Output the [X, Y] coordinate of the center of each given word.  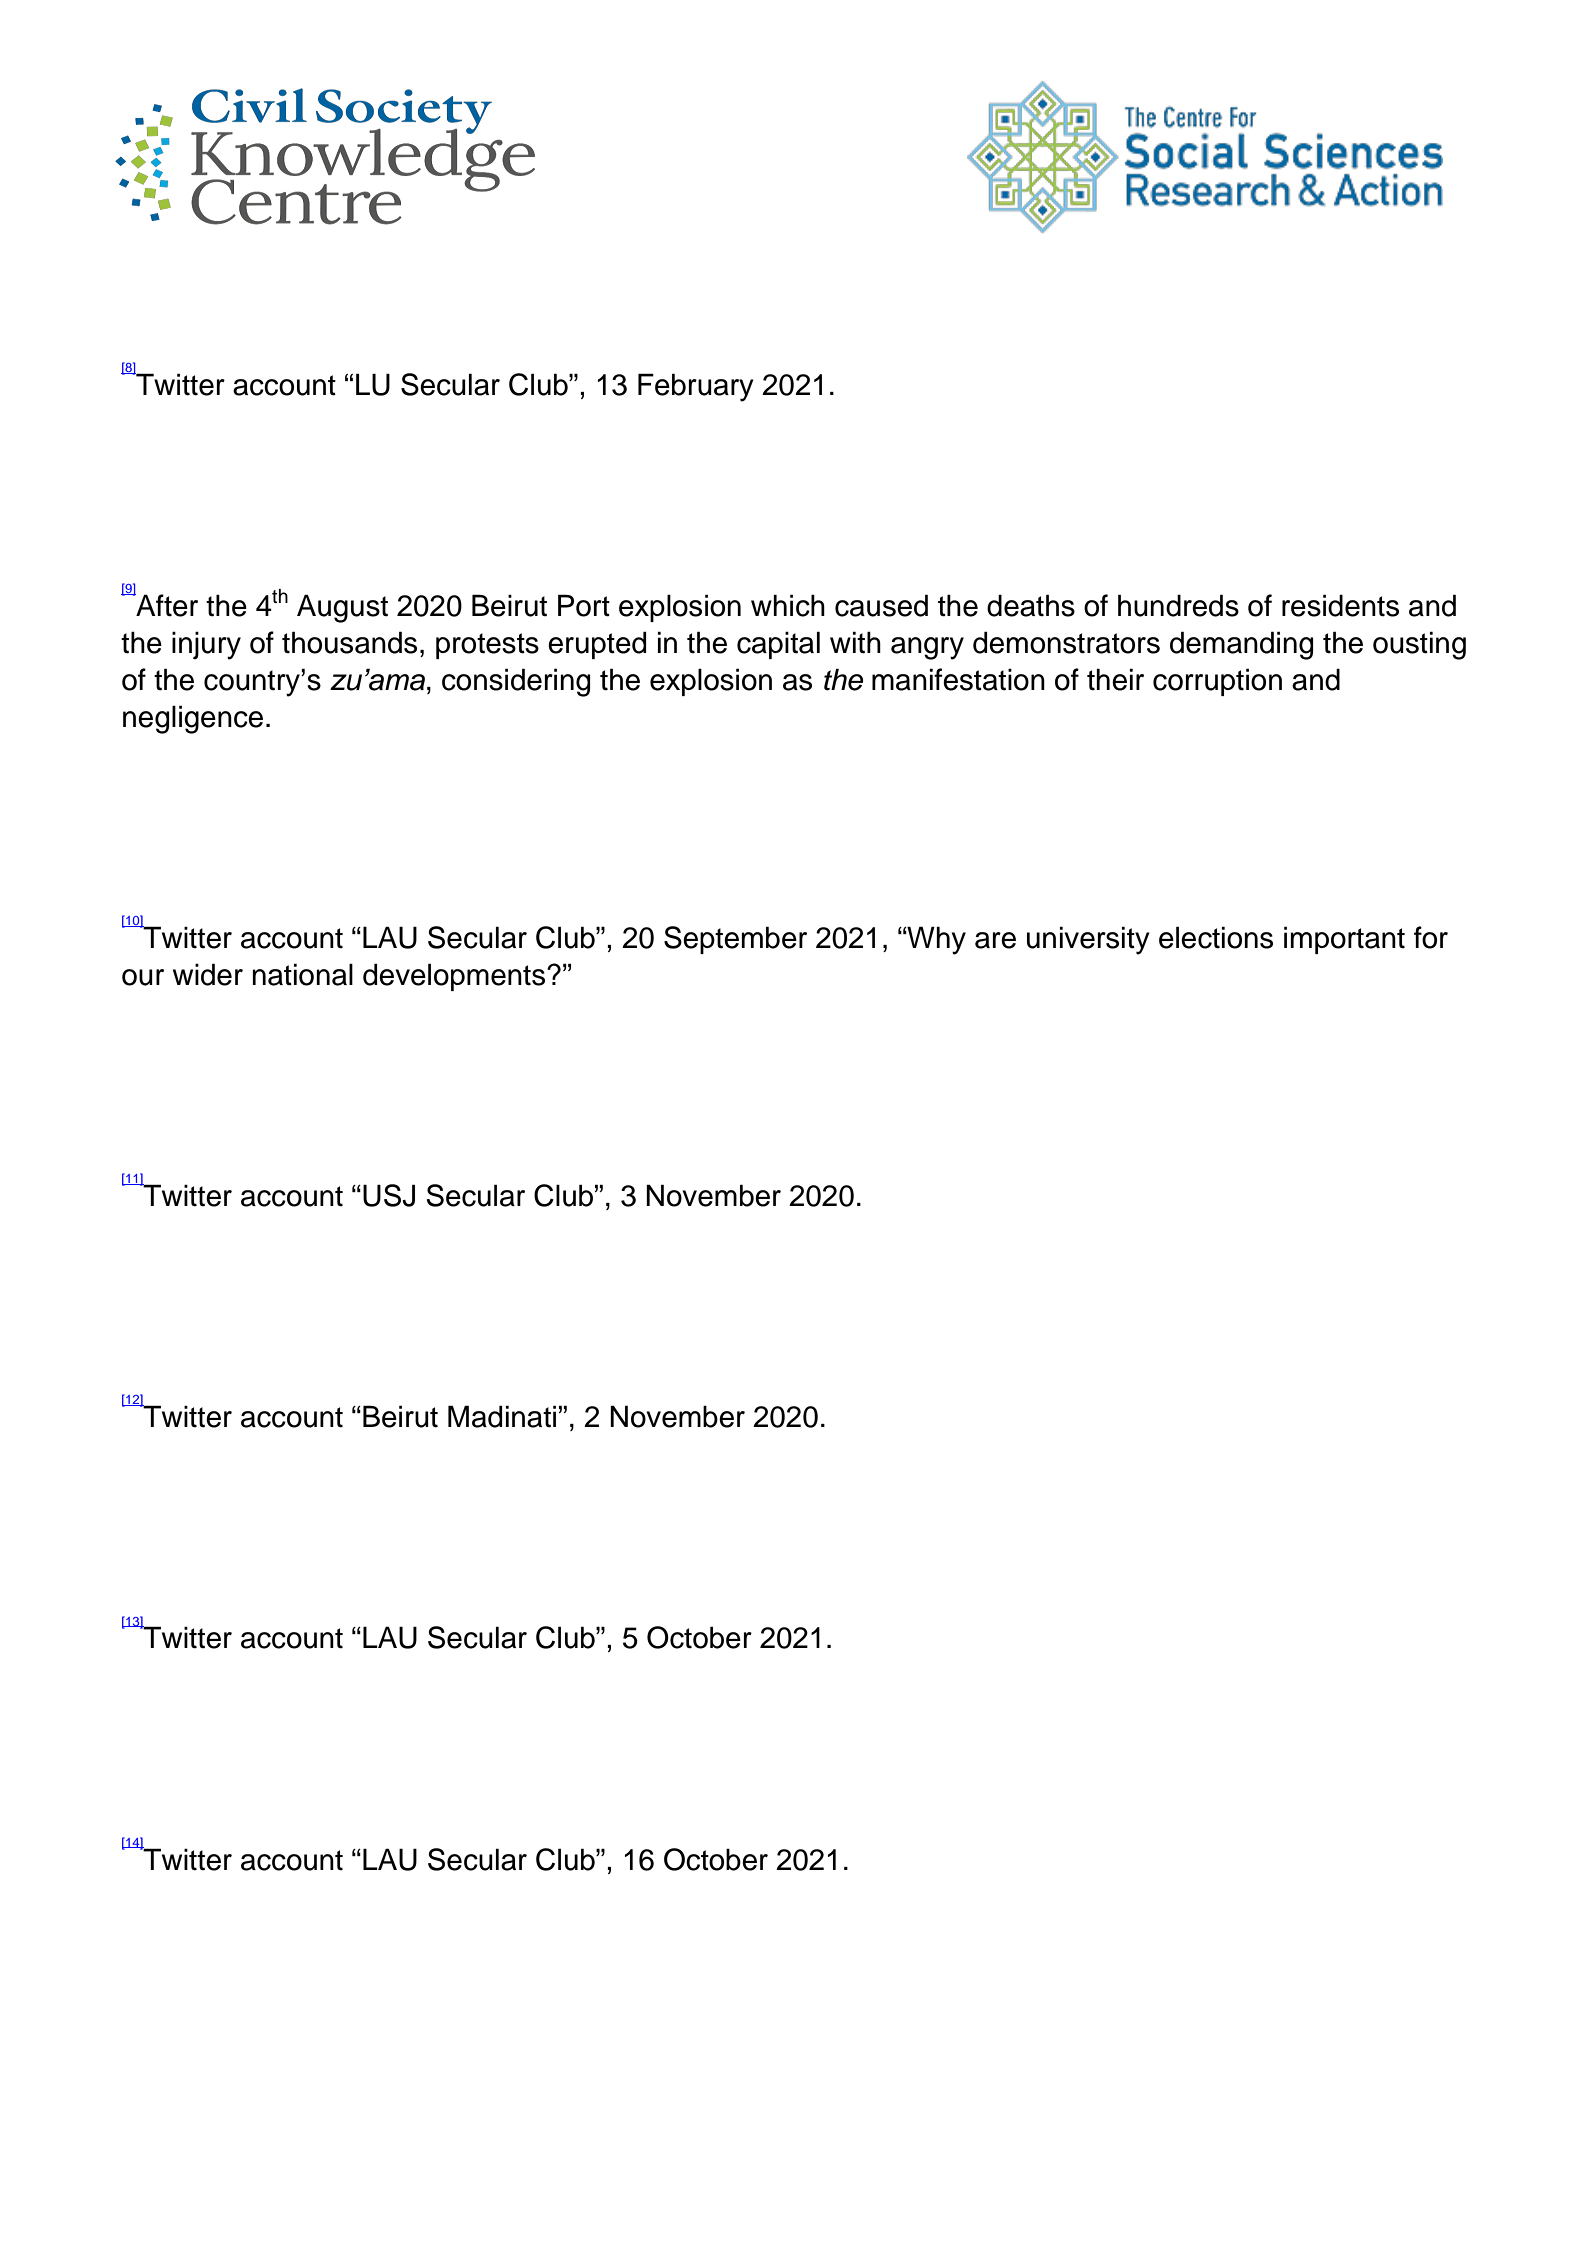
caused [881, 605]
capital [778, 645]
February [696, 387]
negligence [193, 719]
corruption [1217, 682]
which [788, 605]
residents [1340, 605]
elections [1216, 937]
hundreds [1178, 605]
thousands [349, 642]
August [342, 608]
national [302, 974]
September [735, 940]
